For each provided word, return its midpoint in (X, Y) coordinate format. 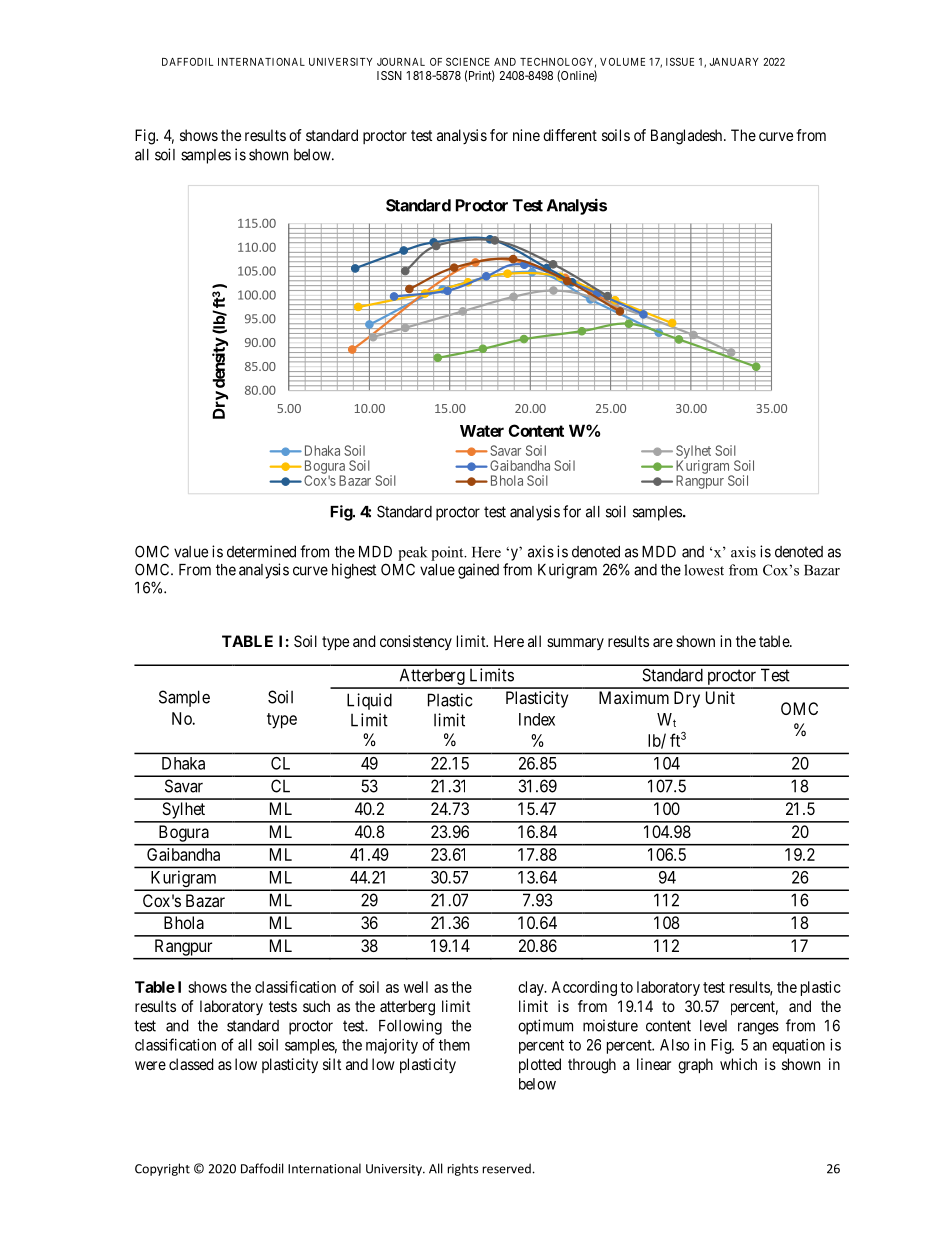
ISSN (389, 75)
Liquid (369, 701)
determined (261, 551)
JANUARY (734, 62)
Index (537, 719)
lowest (704, 570)
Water (482, 431)
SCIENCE (468, 62)
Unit (720, 697)
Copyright (162, 1169)
